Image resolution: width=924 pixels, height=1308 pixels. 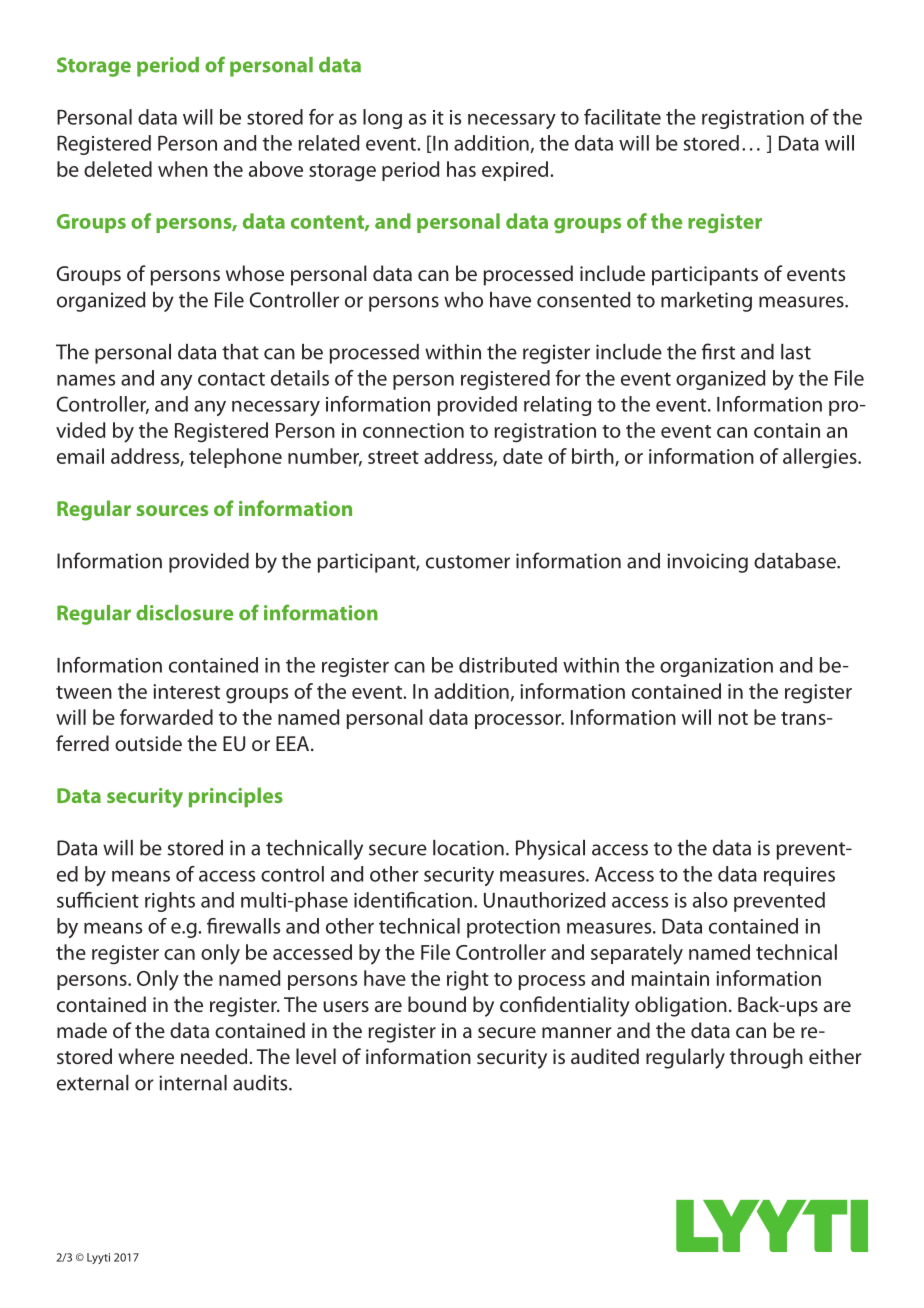 What do you see at coordinates (231, 379) in the document?
I see `contact` at bounding box center [231, 379].
